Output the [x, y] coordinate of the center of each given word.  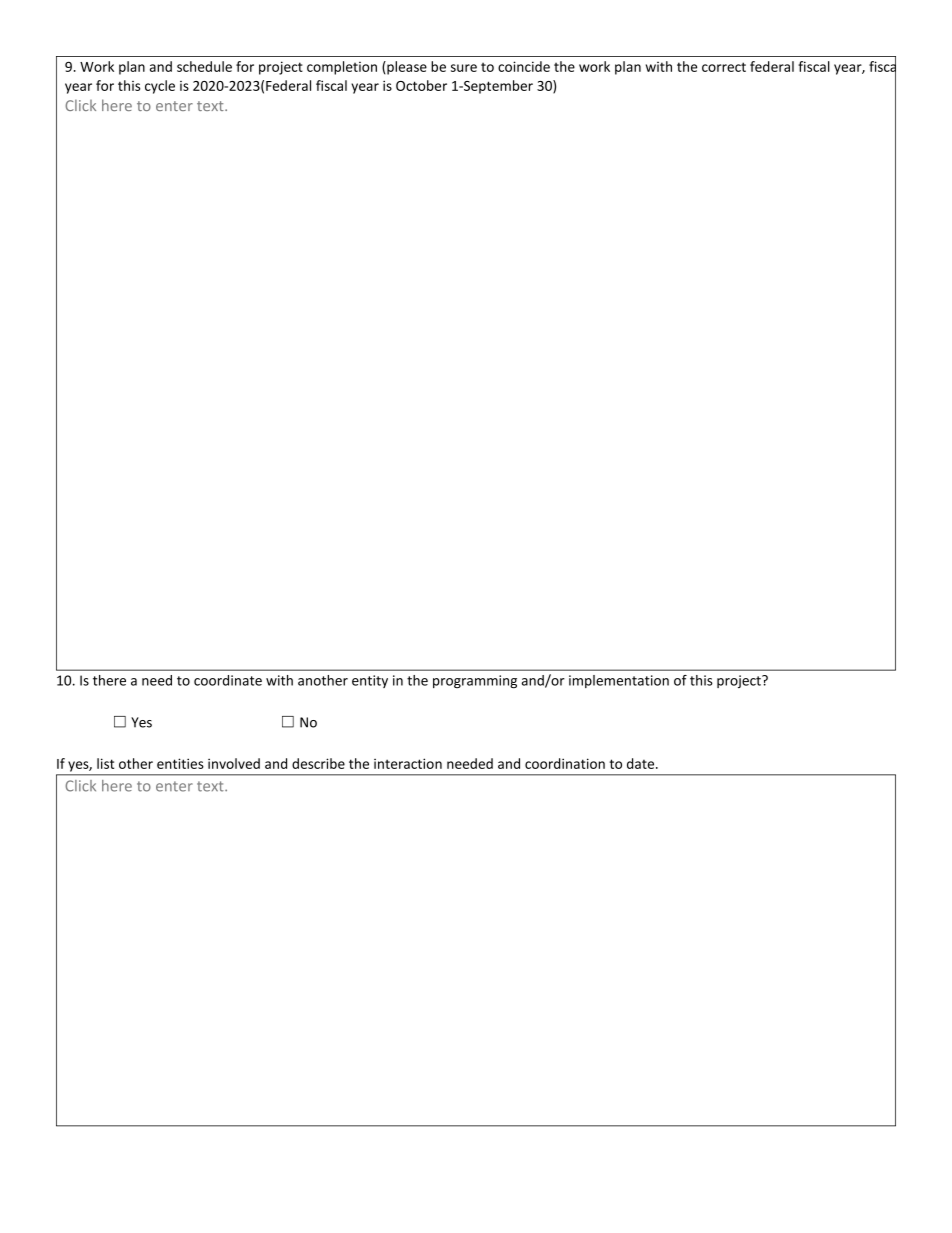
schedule [204, 66]
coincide [524, 66]
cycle [160, 87]
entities [180, 763]
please [406, 68]
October [421, 85]
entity [370, 681]
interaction [408, 763]
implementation [619, 681]
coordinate [228, 680]
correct [724, 67]
